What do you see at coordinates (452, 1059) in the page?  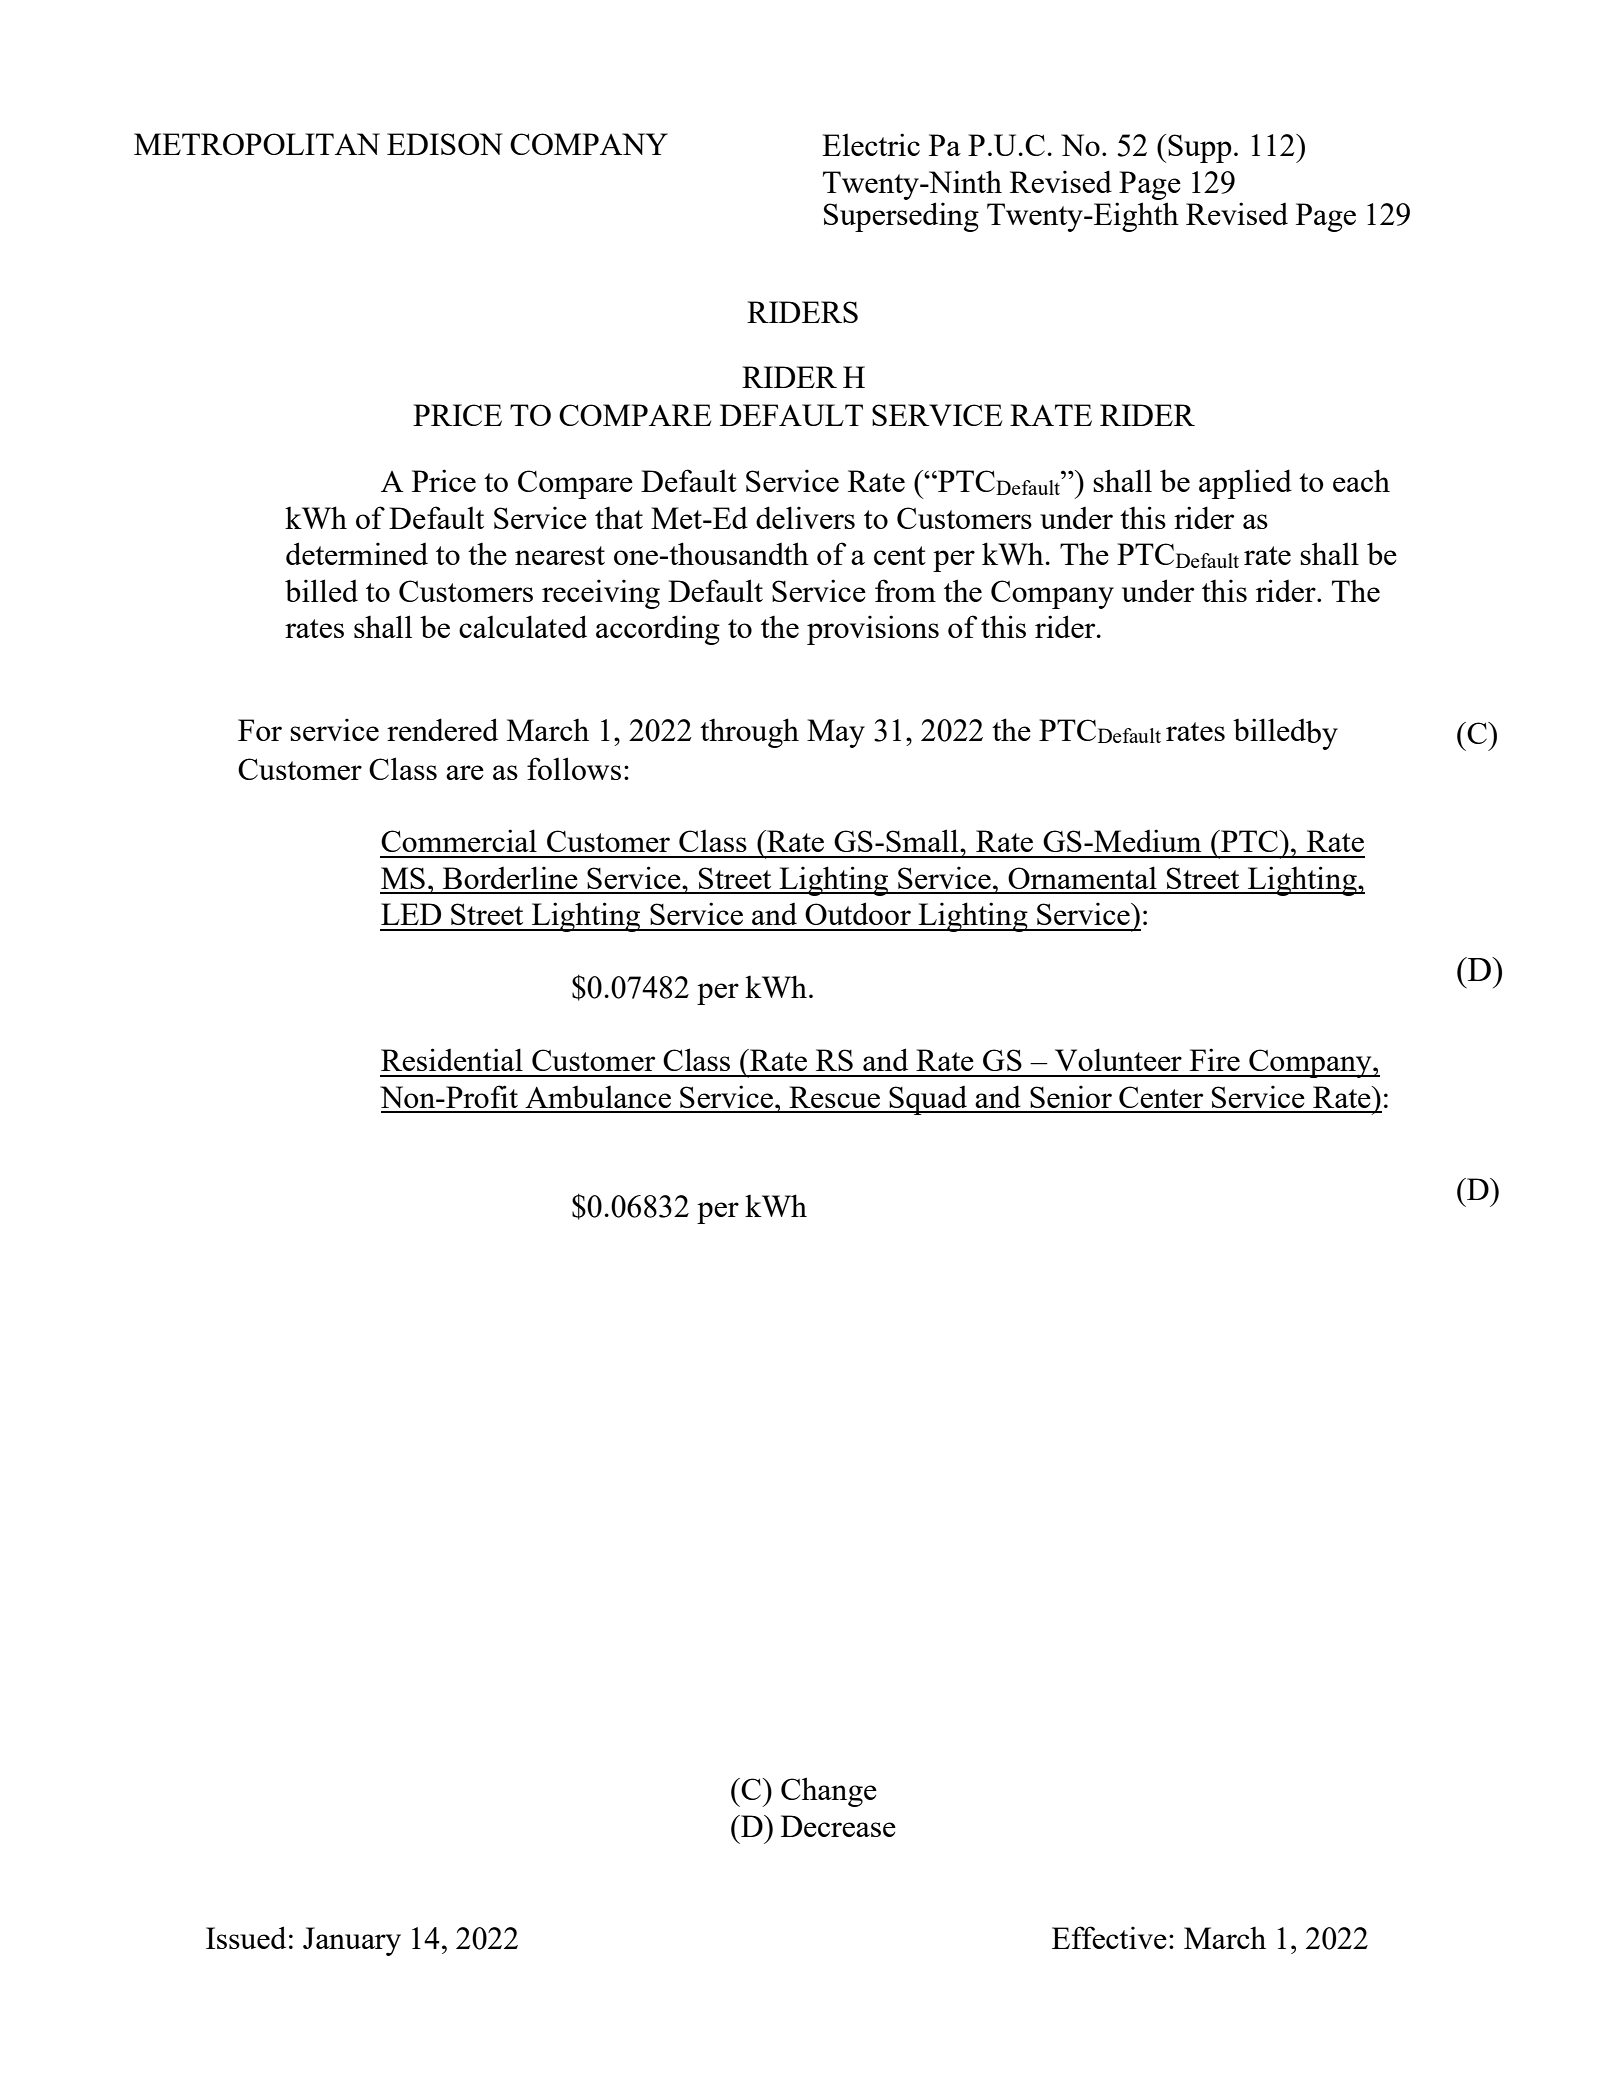 I see `Residential` at bounding box center [452, 1059].
